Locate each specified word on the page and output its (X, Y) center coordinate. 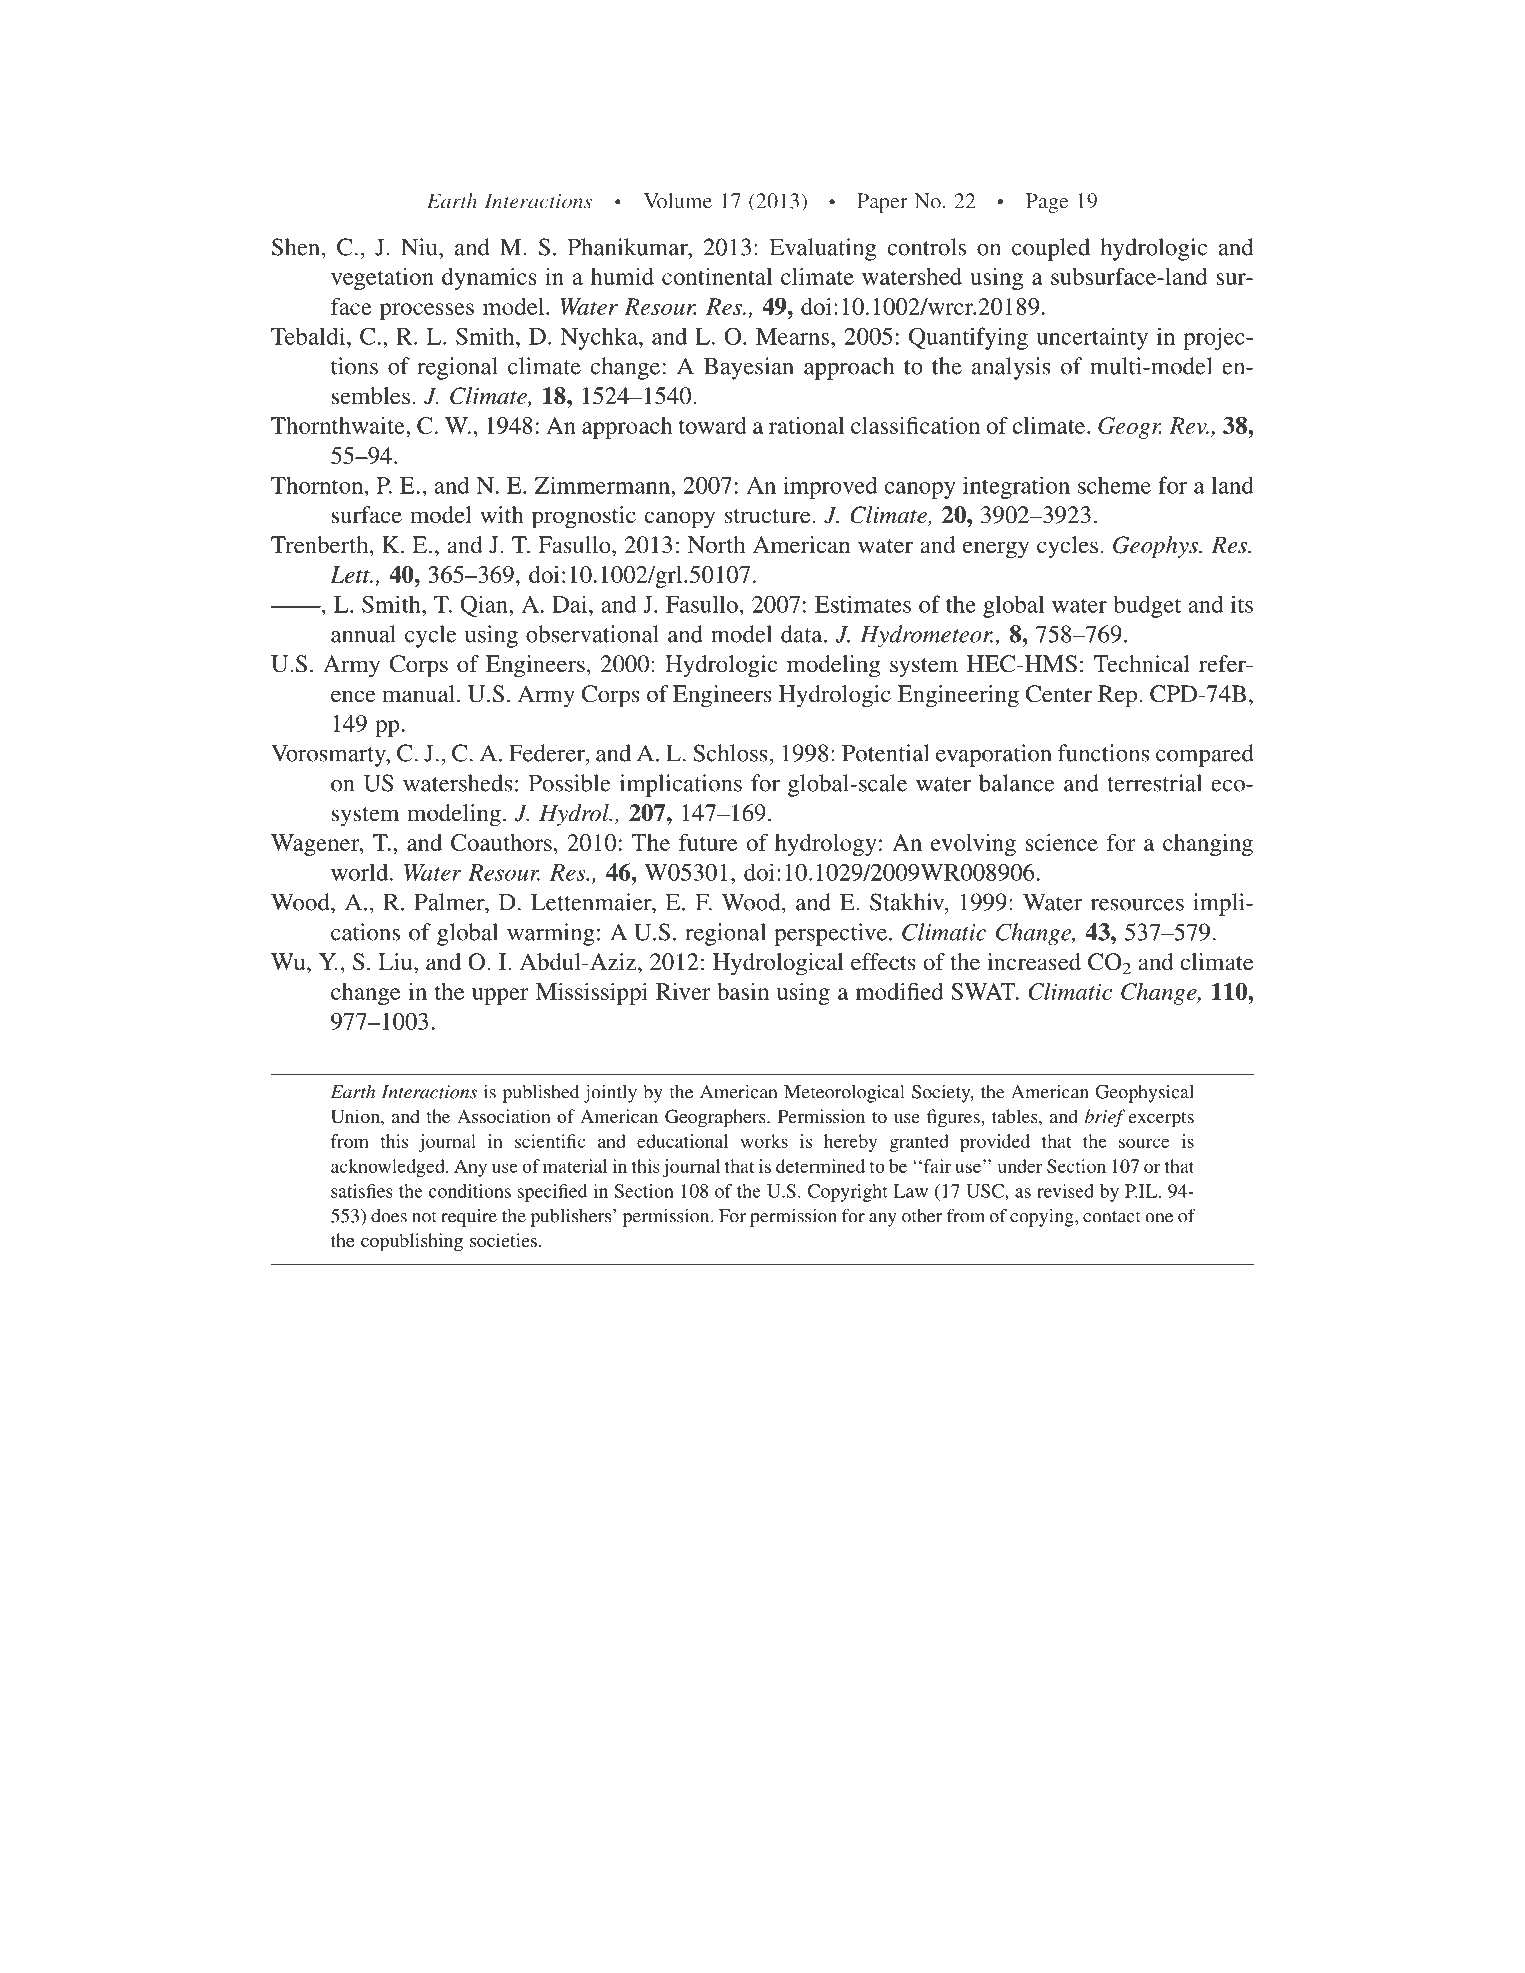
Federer (548, 753)
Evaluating (823, 249)
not (424, 1217)
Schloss (731, 753)
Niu (420, 247)
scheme (1114, 485)
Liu (396, 961)
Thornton (318, 485)
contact (1112, 1217)
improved (830, 487)
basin (743, 991)
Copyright (848, 1193)
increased (1034, 961)
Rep (1117, 696)
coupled (1051, 249)
